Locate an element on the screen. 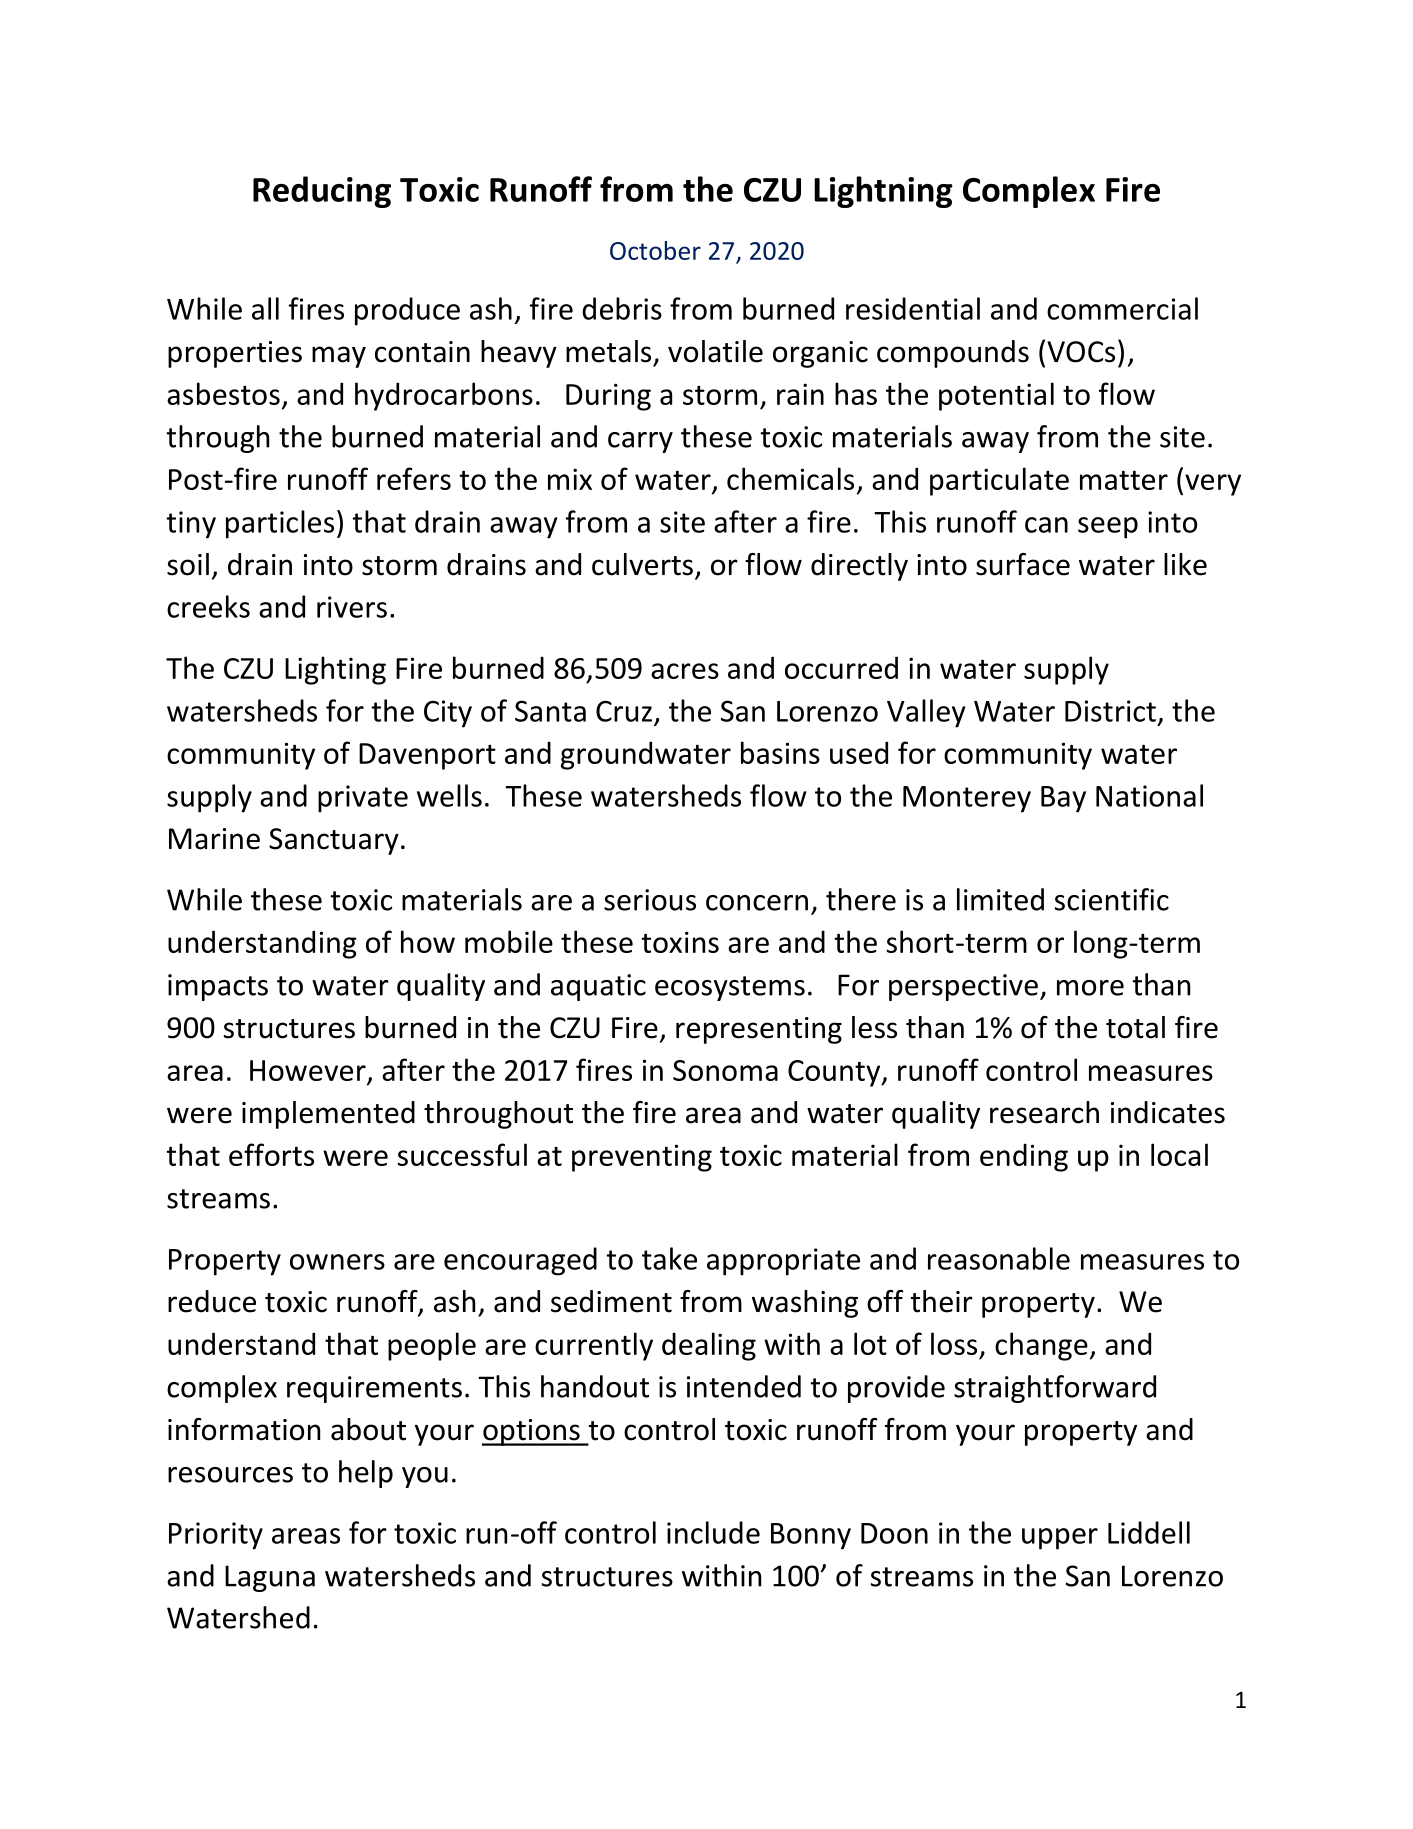 This screenshot has width=1413, height=1829. October is located at coordinates (655, 250).
